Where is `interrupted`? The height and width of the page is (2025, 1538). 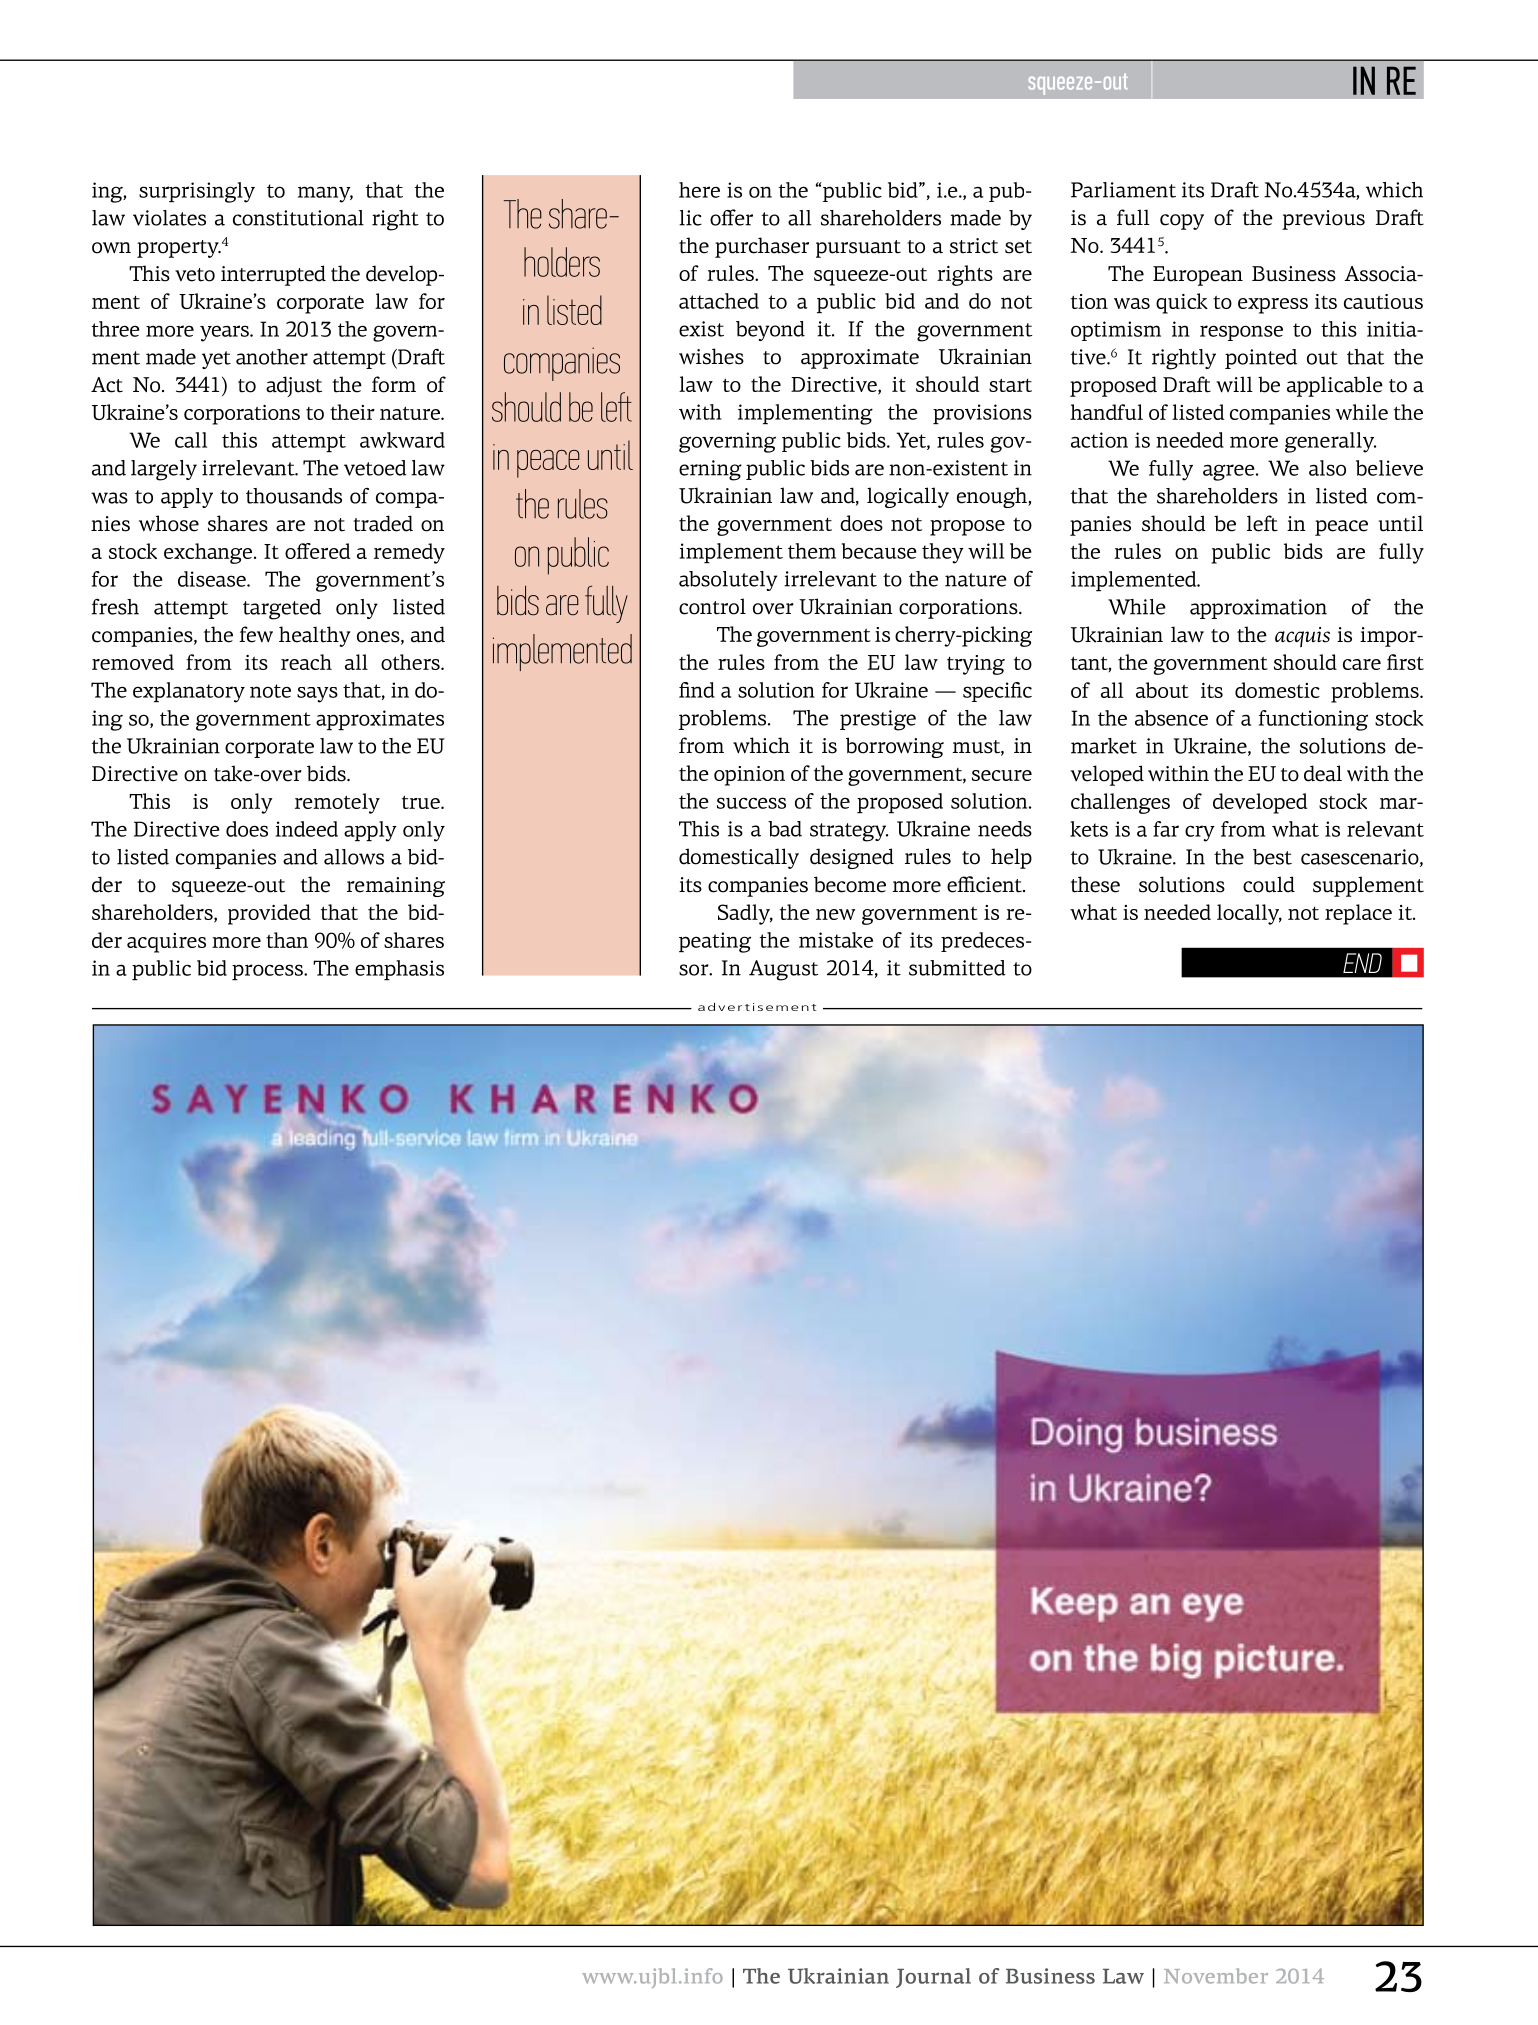 interrupted is located at coordinates (273, 275).
